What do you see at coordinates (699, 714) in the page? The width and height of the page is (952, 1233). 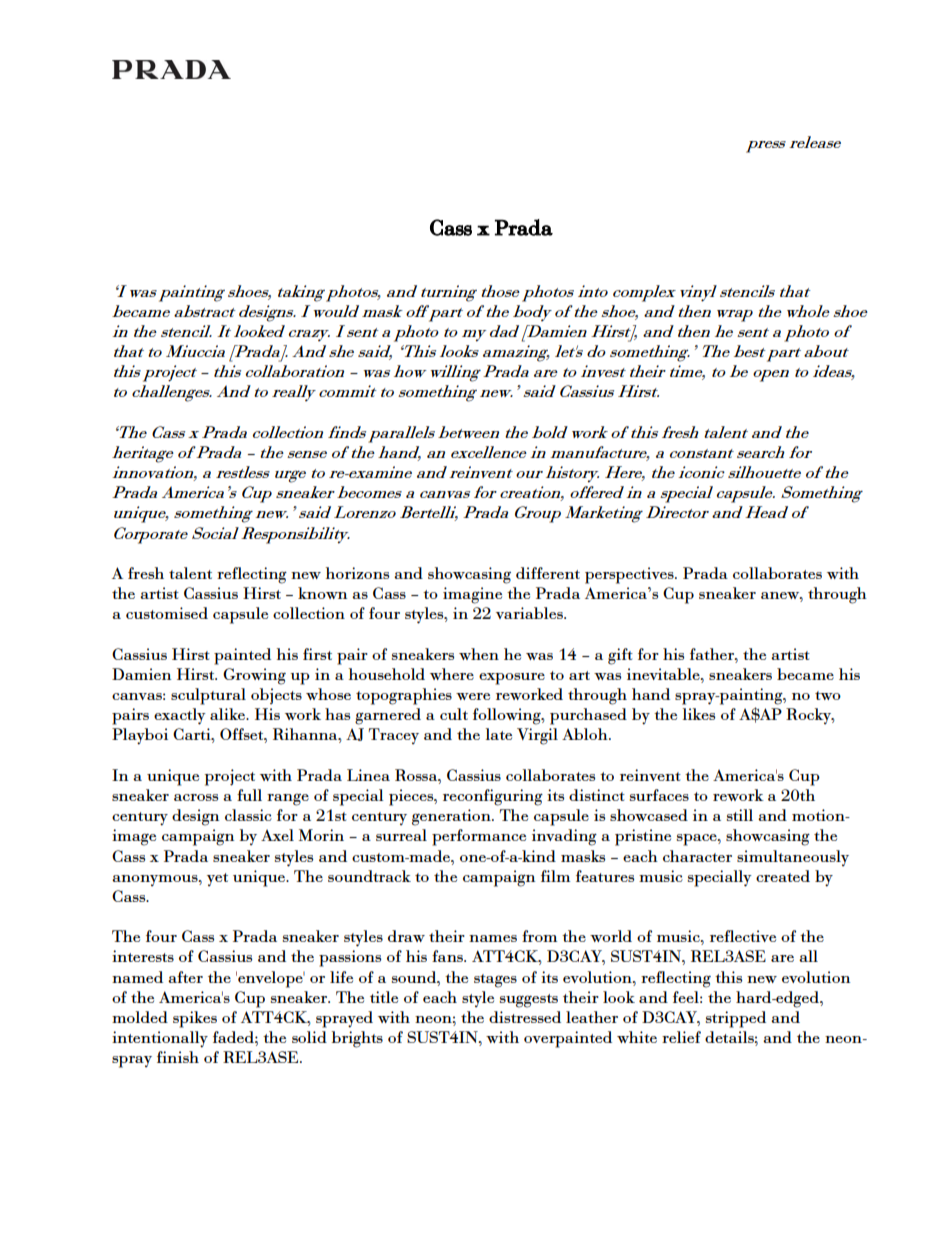 I see `likes` at bounding box center [699, 714].
